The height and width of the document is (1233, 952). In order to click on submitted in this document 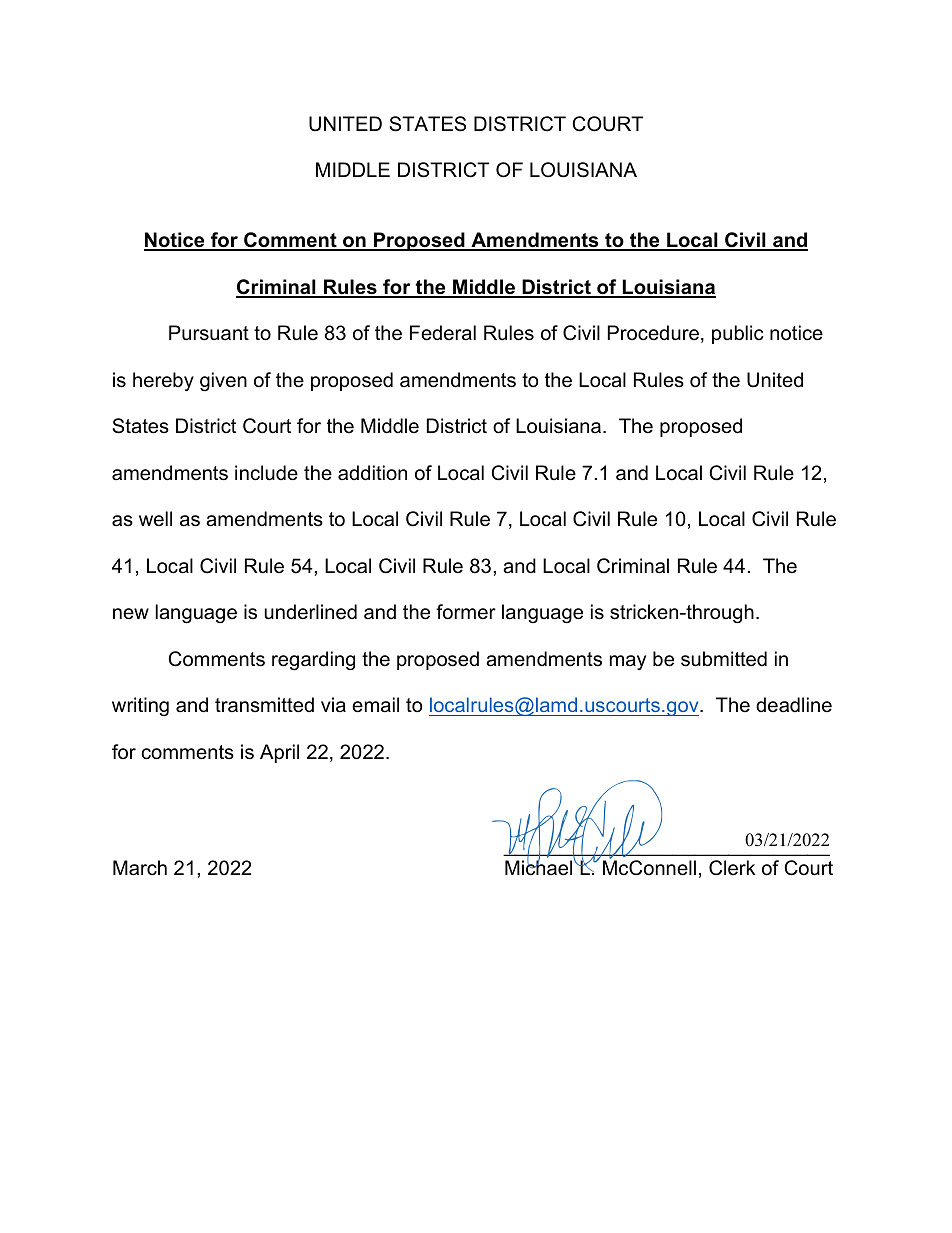, I will do `click(724, 659)`.
